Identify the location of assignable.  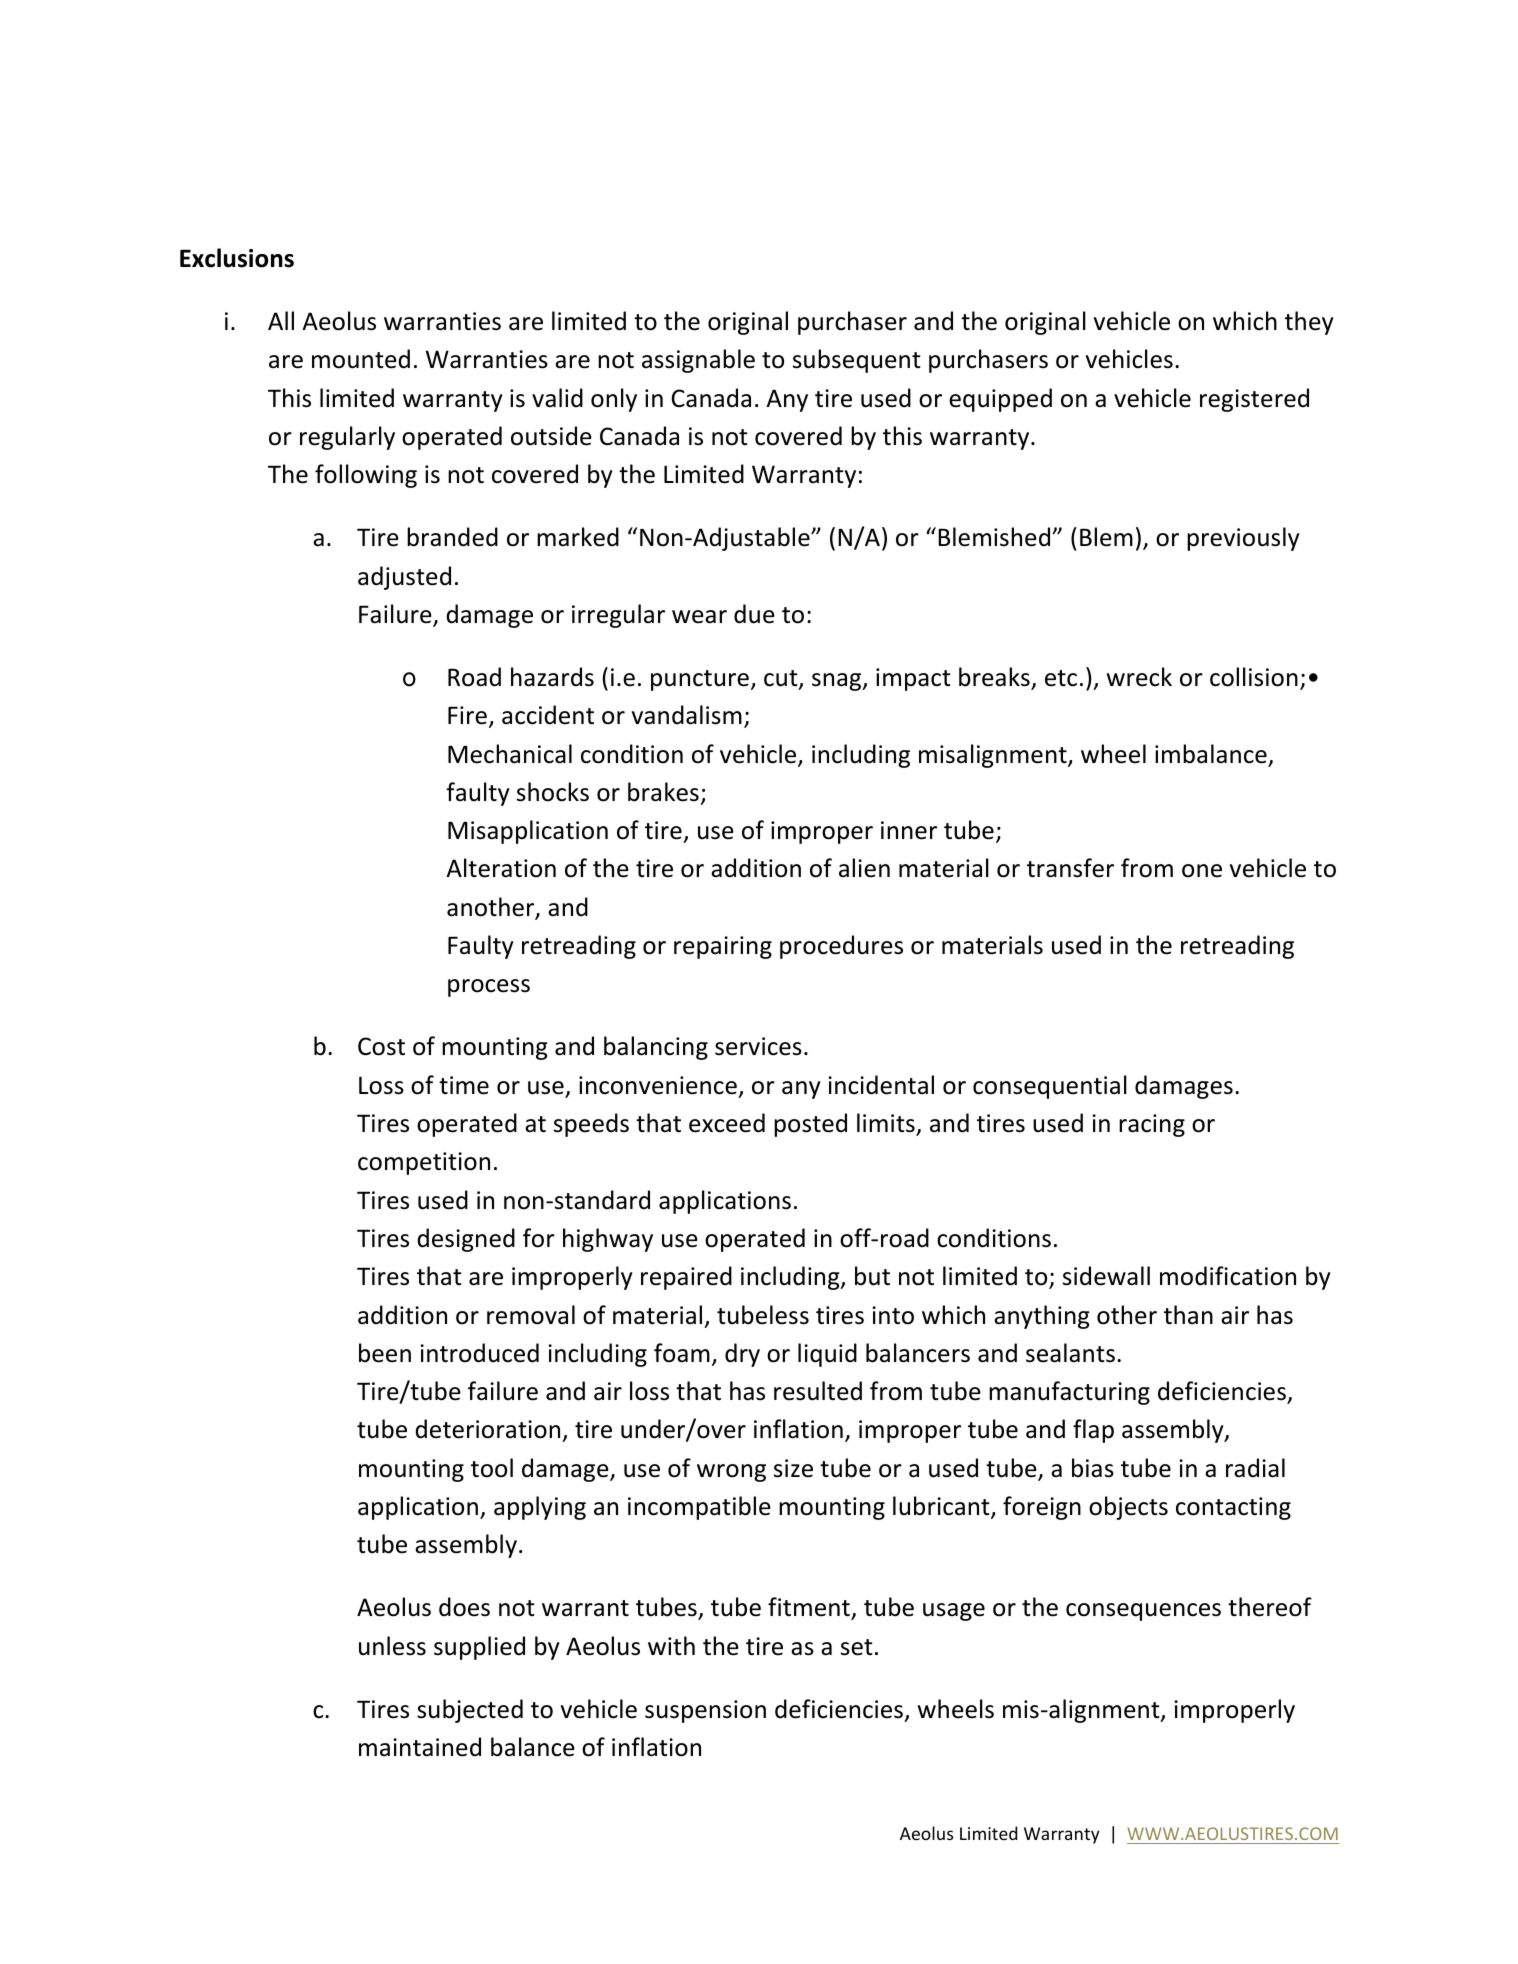
(698, 361).
